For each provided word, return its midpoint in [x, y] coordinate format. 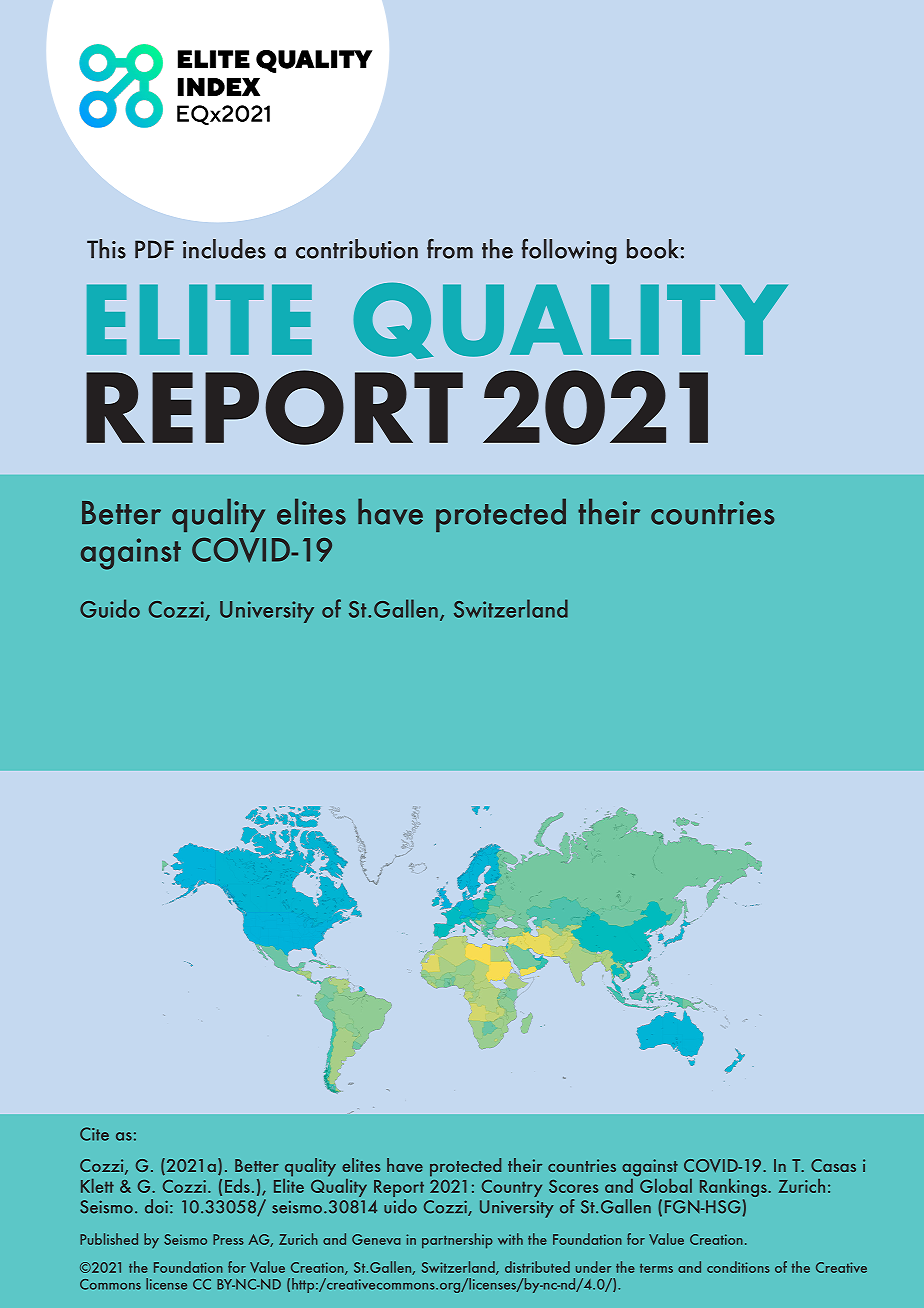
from [450, 249]
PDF [154, 249]
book [652, 249]
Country [512, 1188]
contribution [357, 249]
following [569, 252]
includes [224, 249]
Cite [94, 1134]
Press [228, 1239]
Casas [833, 1165]
